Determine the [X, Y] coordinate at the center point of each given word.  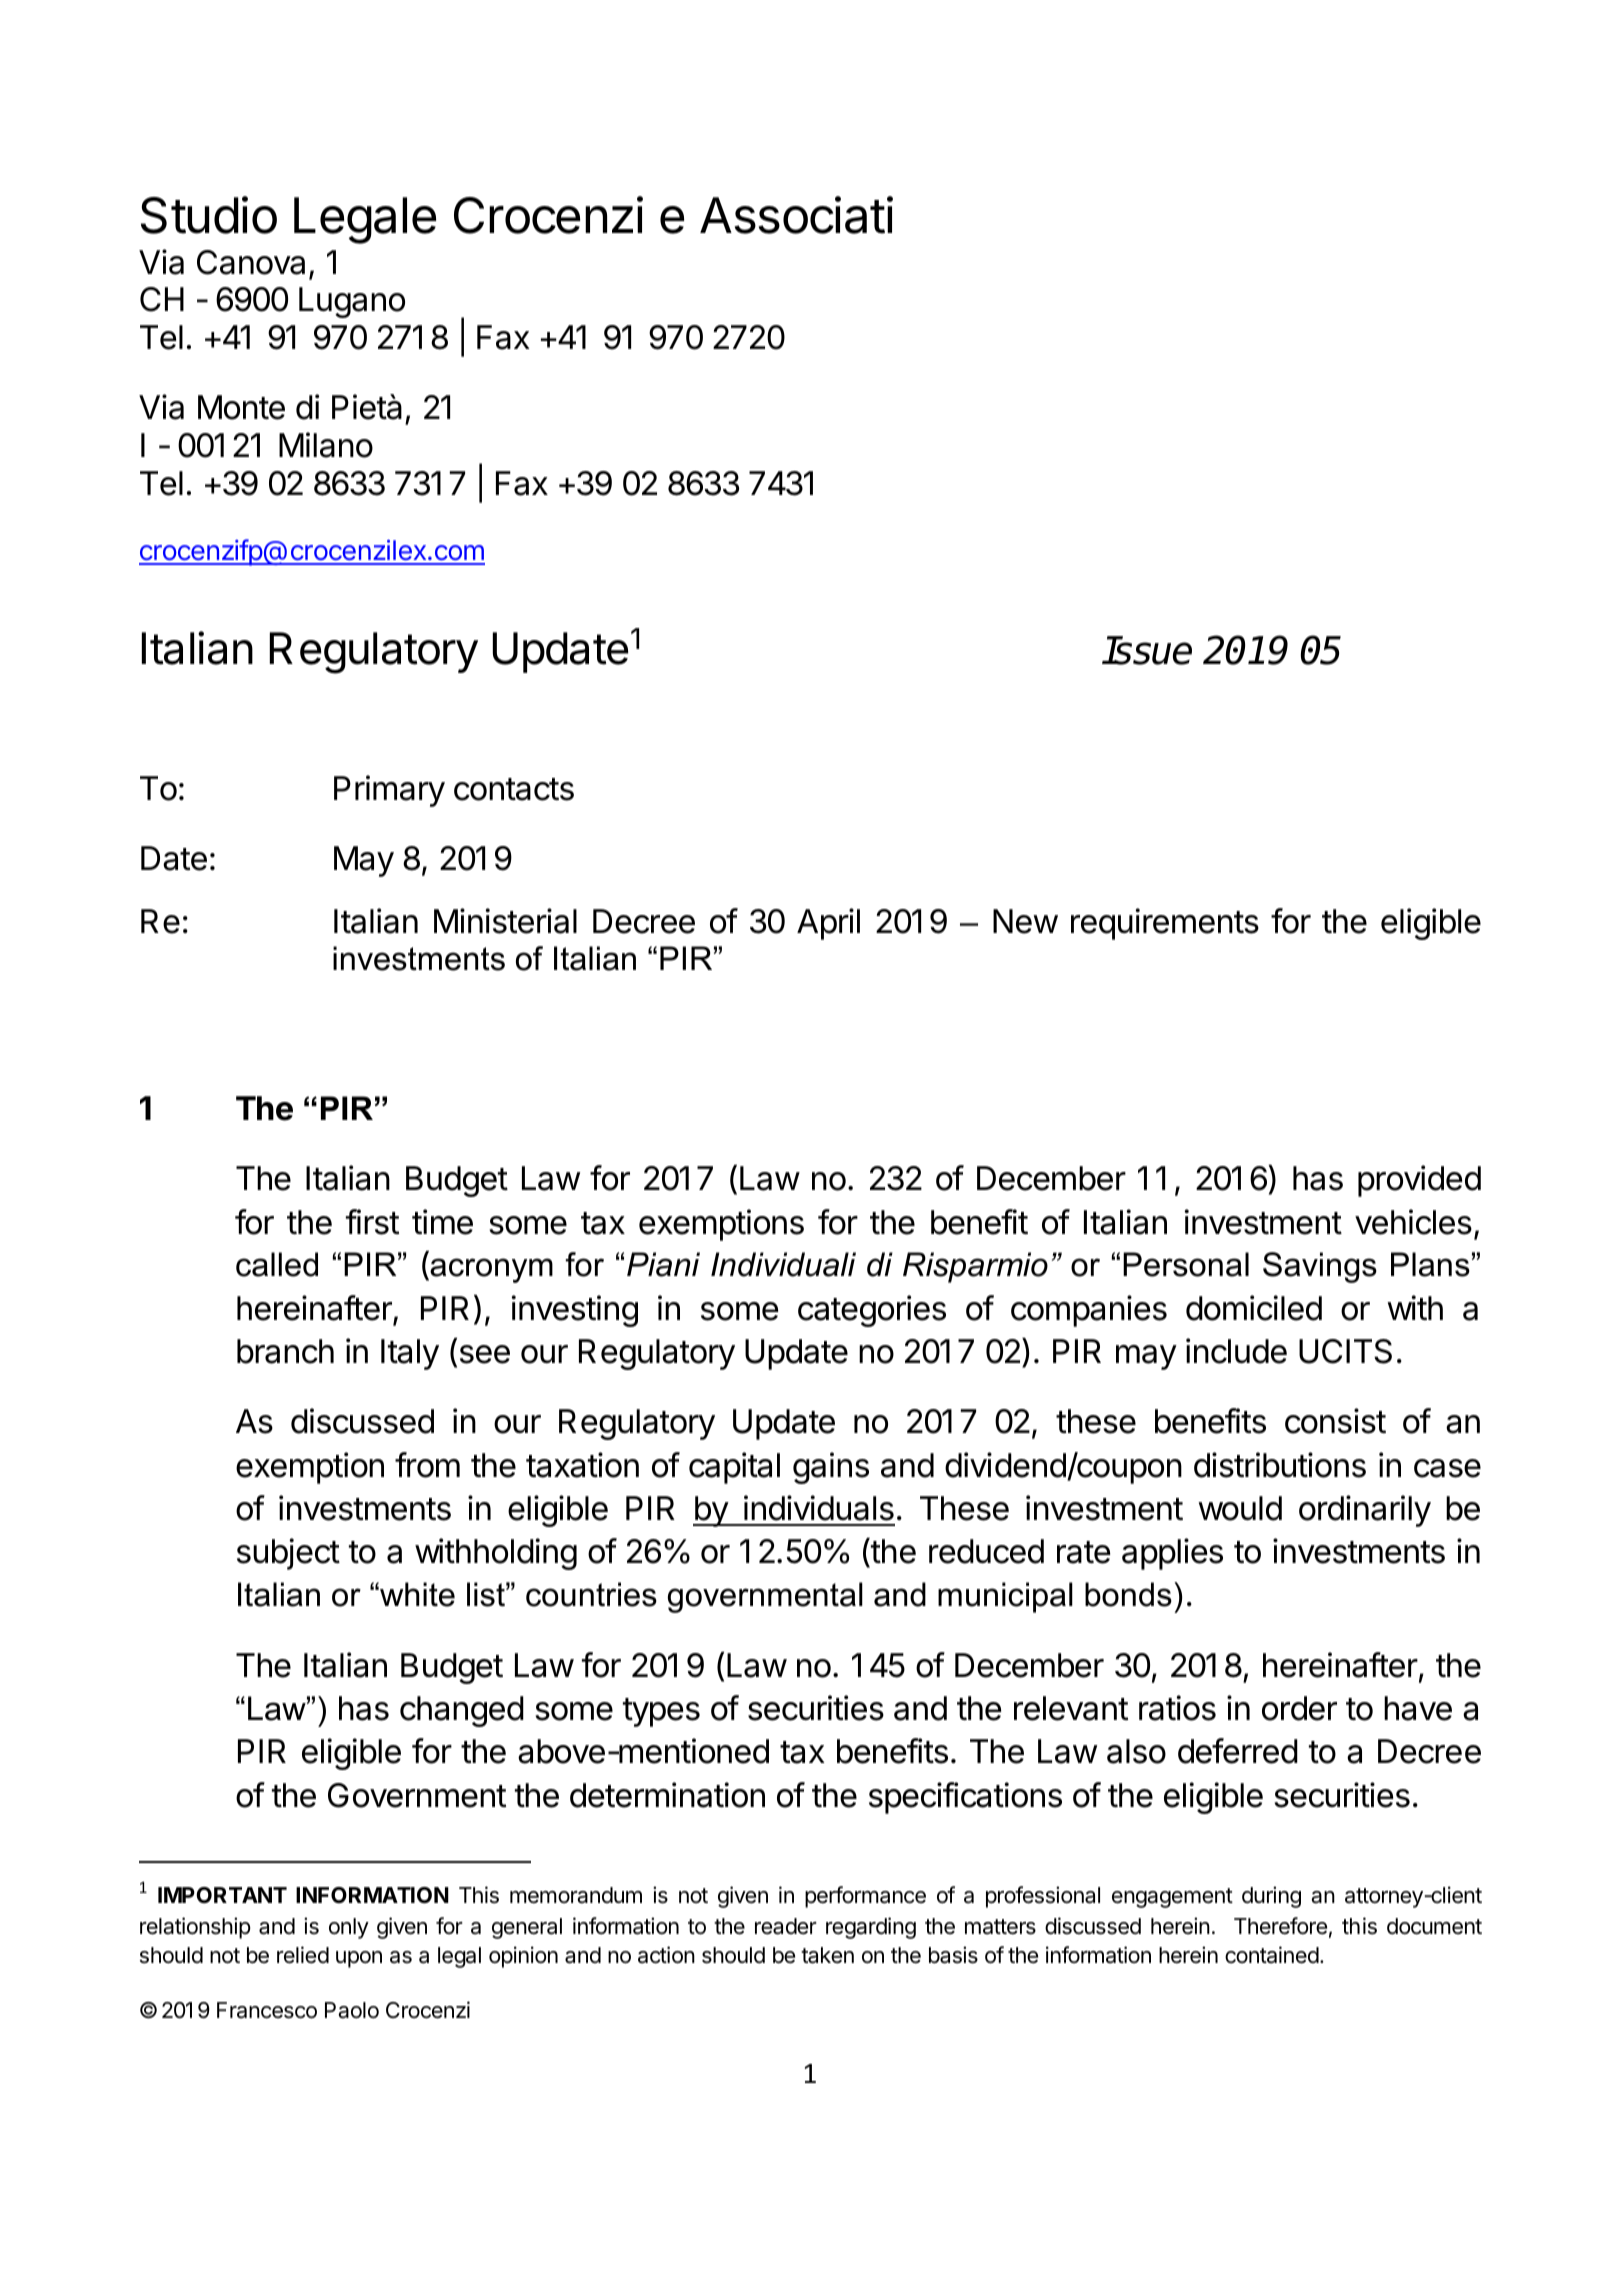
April [828, 924]
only [349, 1928]
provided [1419, 1181]
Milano [326, 445]
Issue [1147, 650]
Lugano [352, 302]
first [372, 1222]
